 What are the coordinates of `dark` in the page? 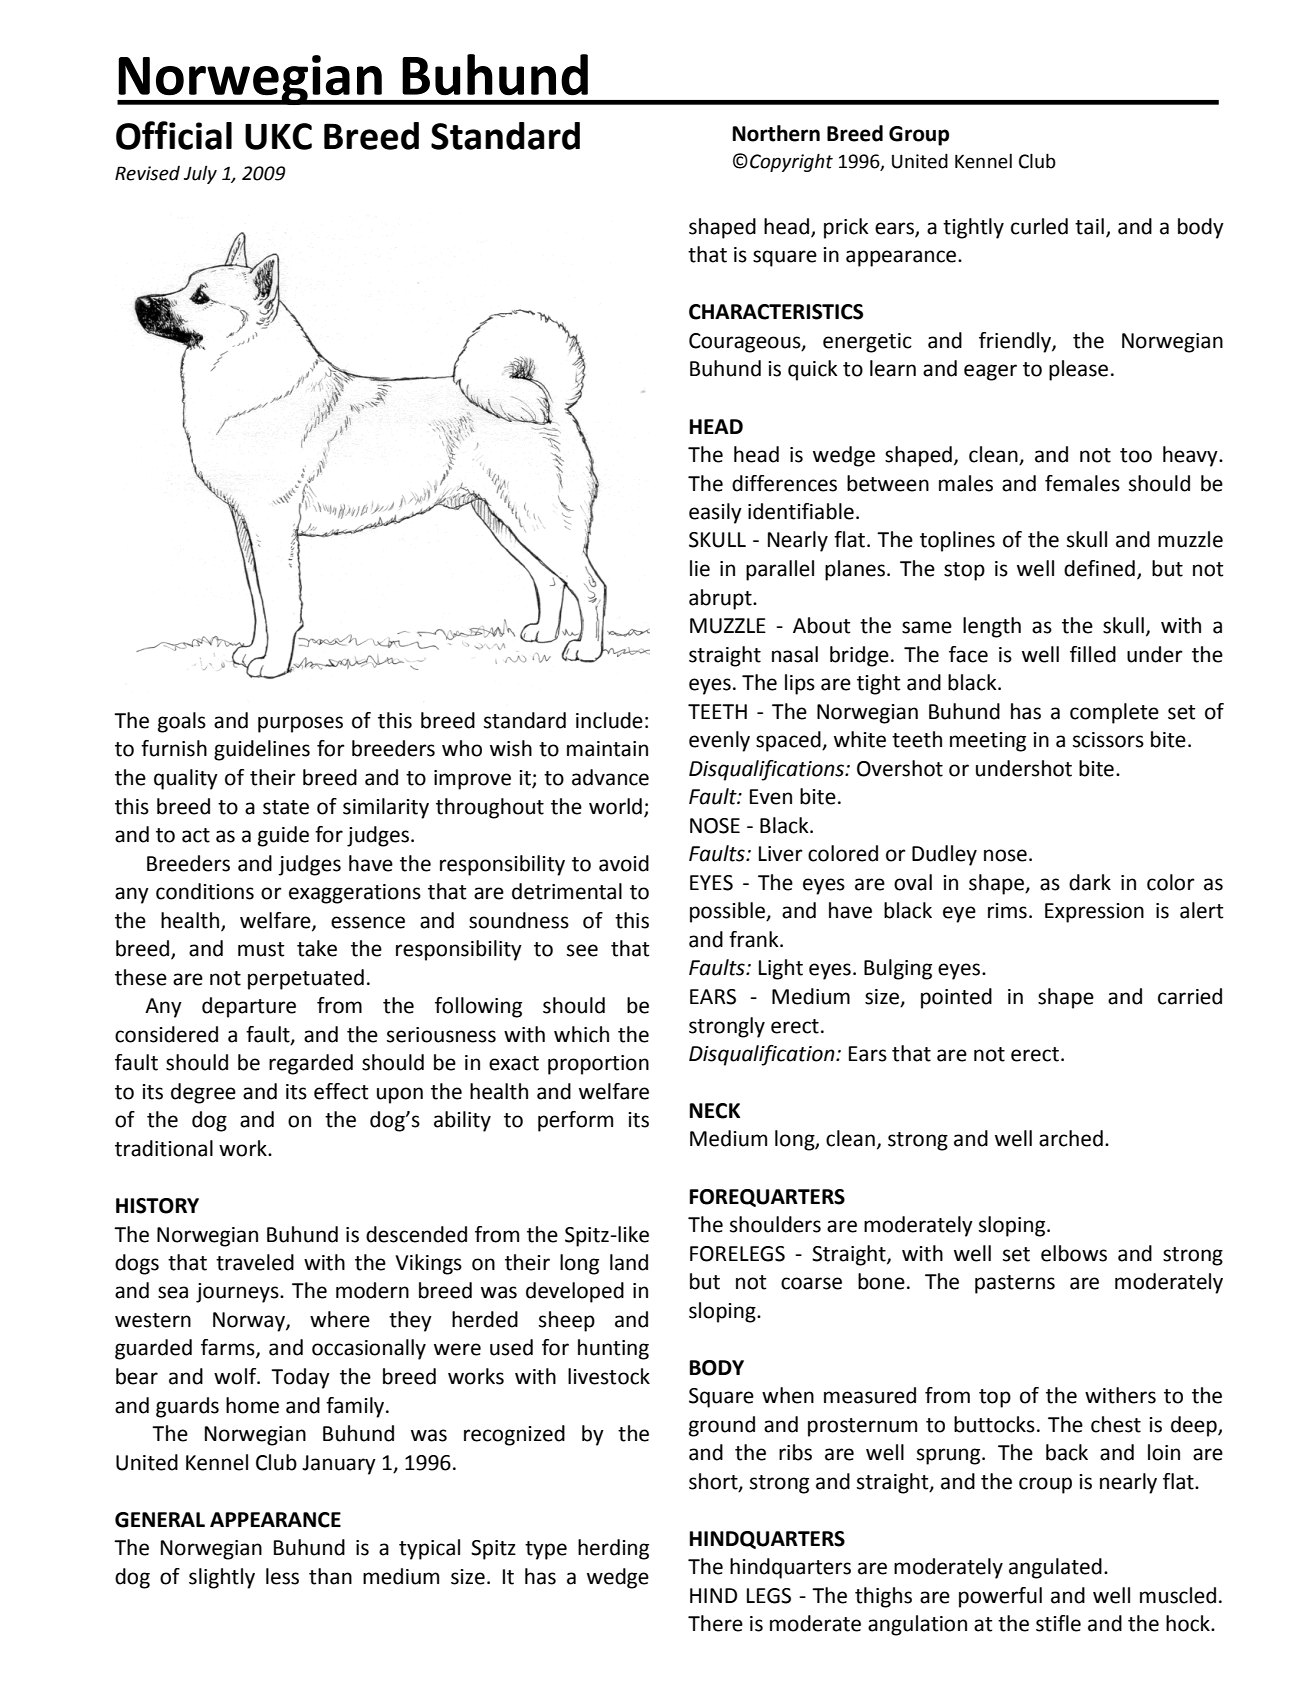 It's located at (1090, 882).
